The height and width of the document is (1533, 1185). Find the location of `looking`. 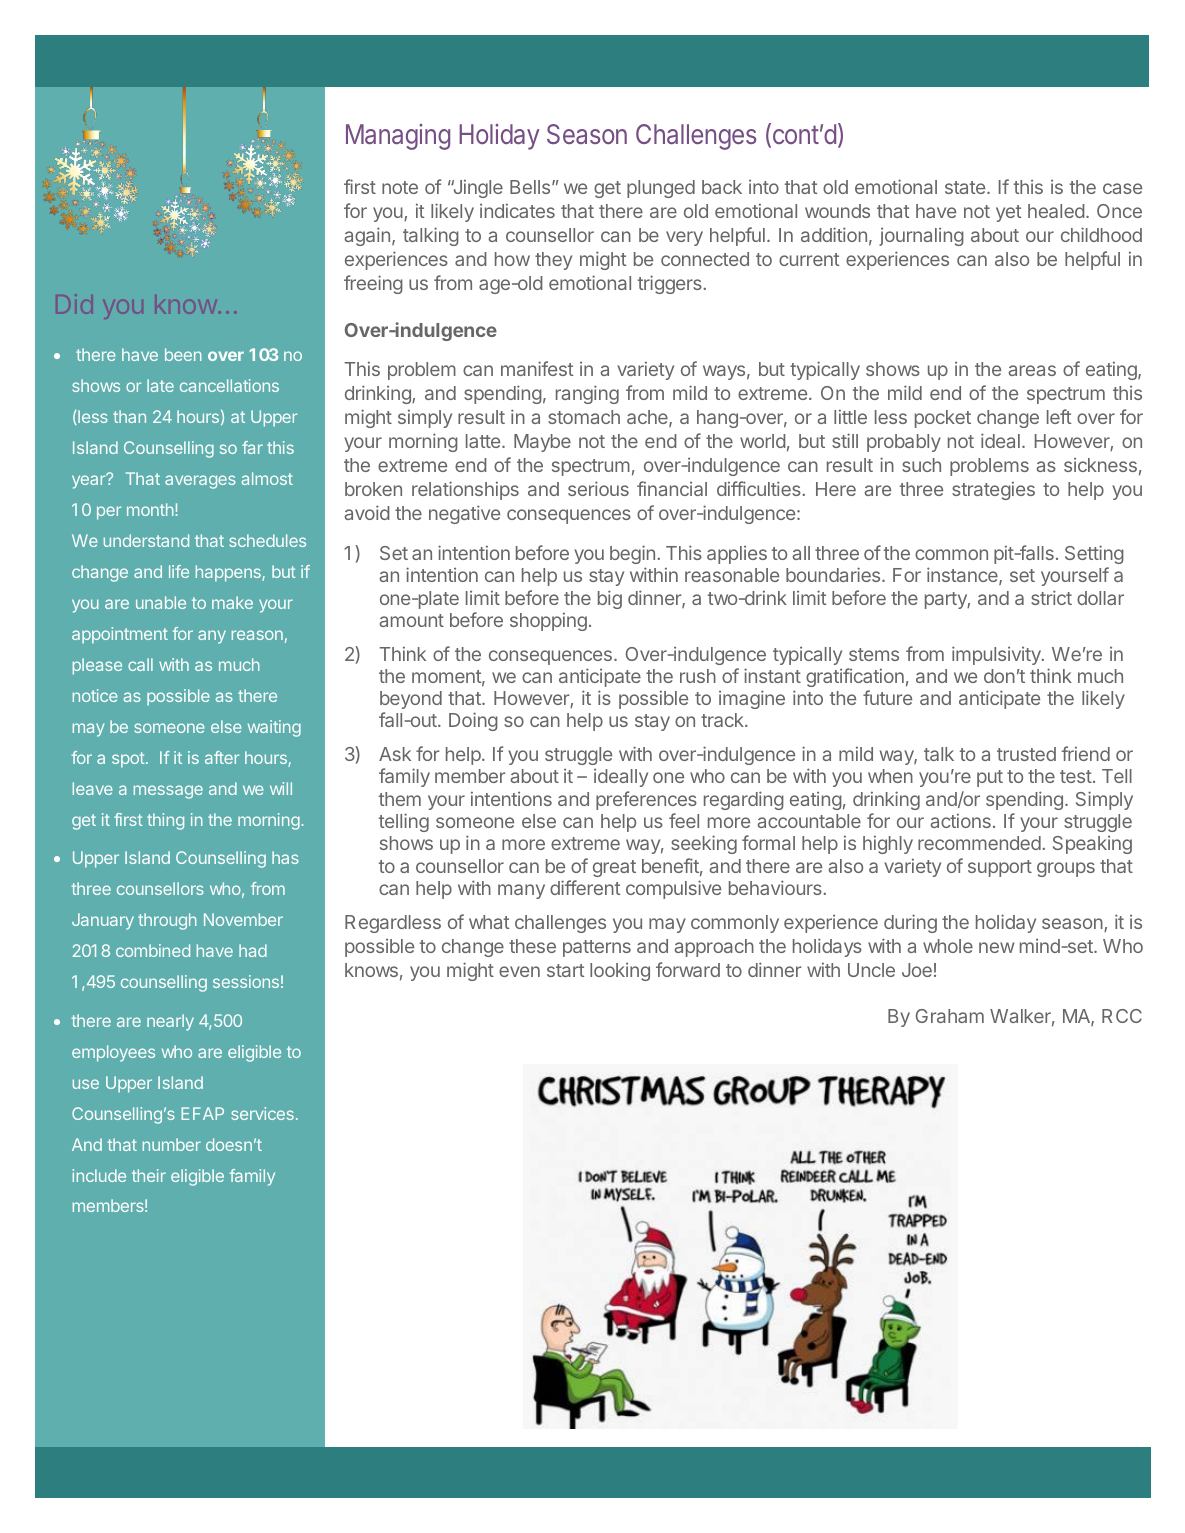

looking is located at coordinates (620, 972).
